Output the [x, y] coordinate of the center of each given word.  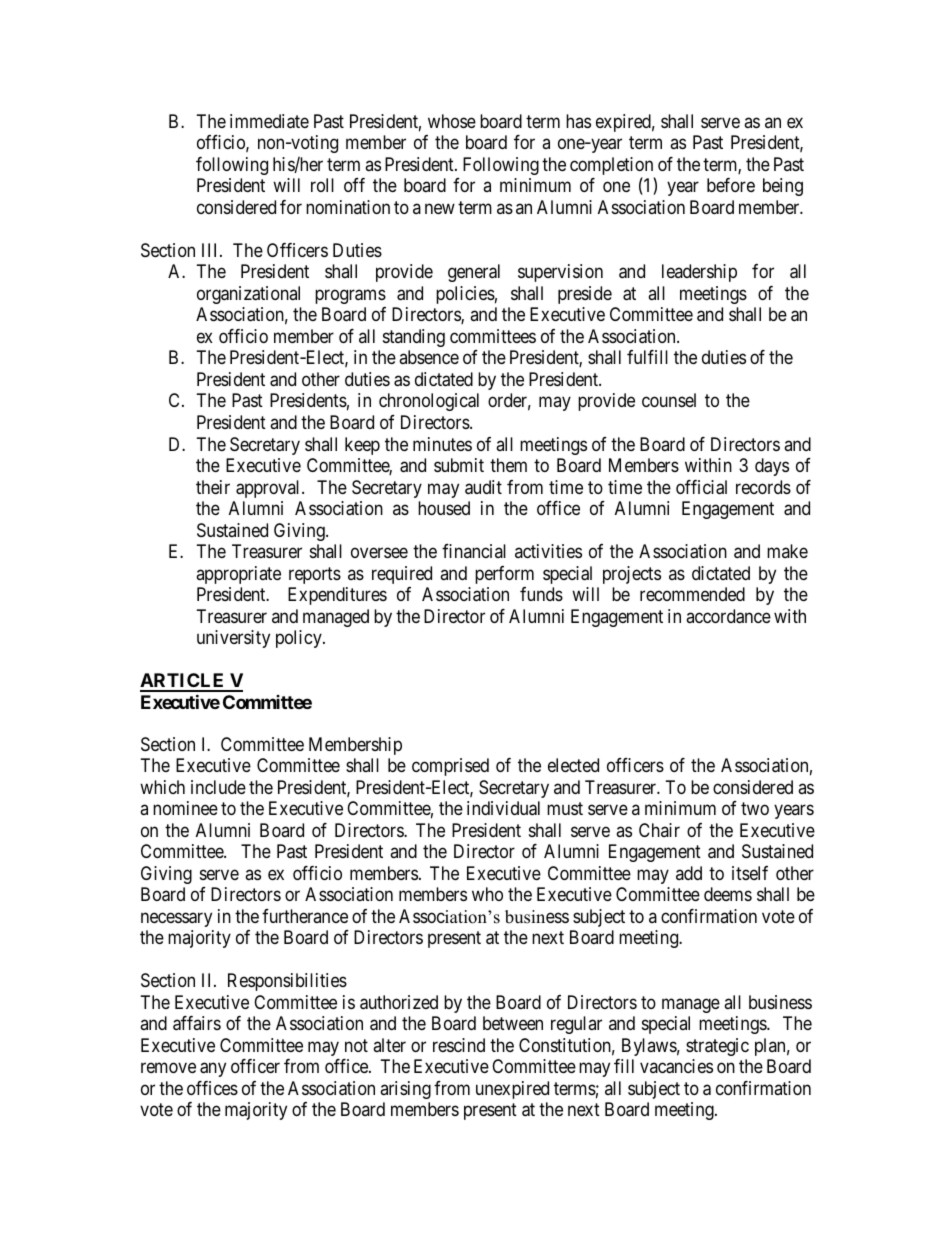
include [218, 787]
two [755, 809]
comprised [450, 767]
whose [452, 121]
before [731, 185]
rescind [459, 1045]
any [213, 1070]
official [701, 487]
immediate [269, 121]
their [213, 487]
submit [459, 465]
